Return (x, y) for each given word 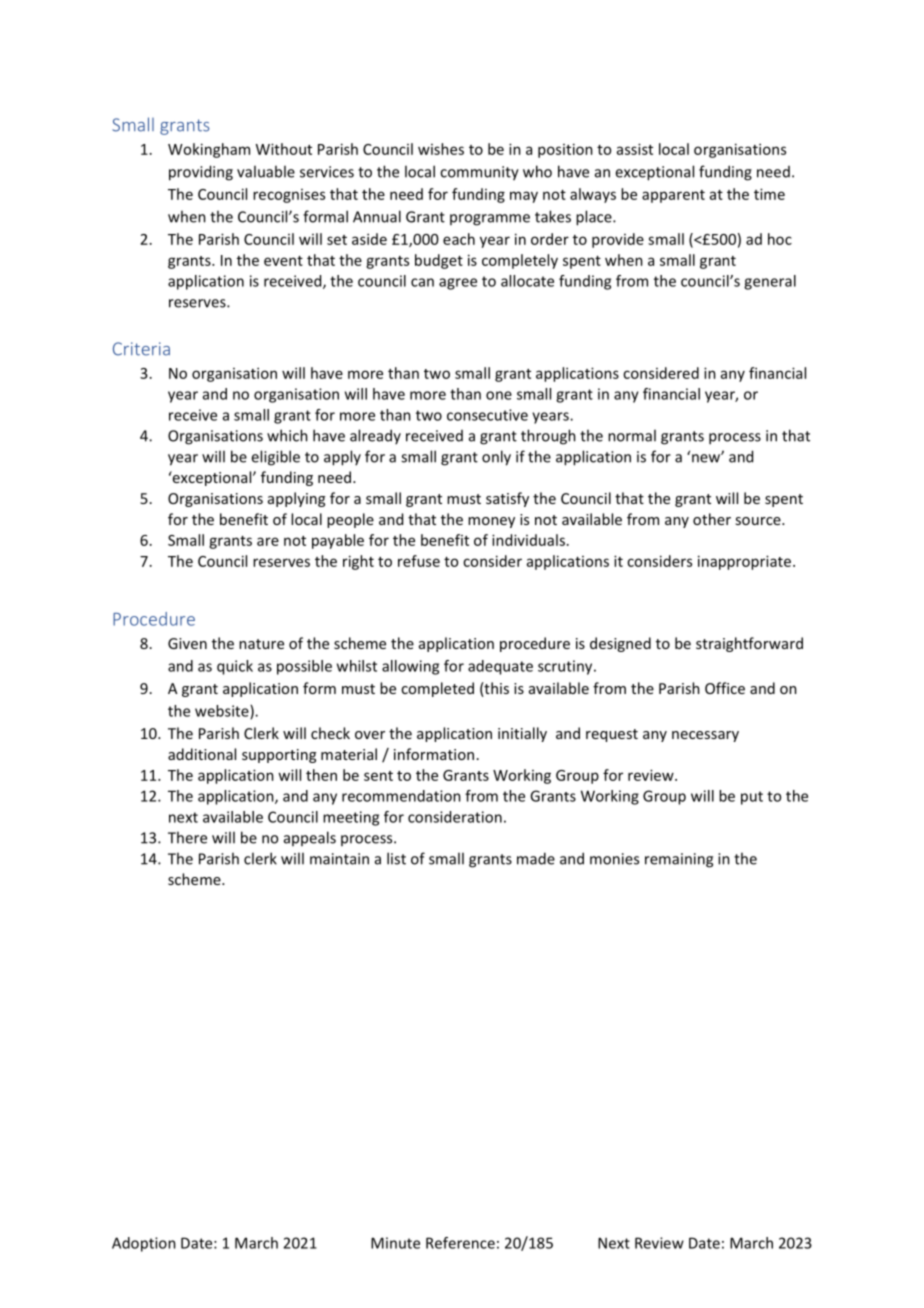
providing (201, 173)
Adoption (144, 1244)
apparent (673, 196)
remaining (679, 860)
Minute (395, 1243)
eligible (275, 458)
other (712, 519)
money (491, 522)
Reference (460, 1243)
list (396, 858)
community (479, 173)
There (187, 837)
